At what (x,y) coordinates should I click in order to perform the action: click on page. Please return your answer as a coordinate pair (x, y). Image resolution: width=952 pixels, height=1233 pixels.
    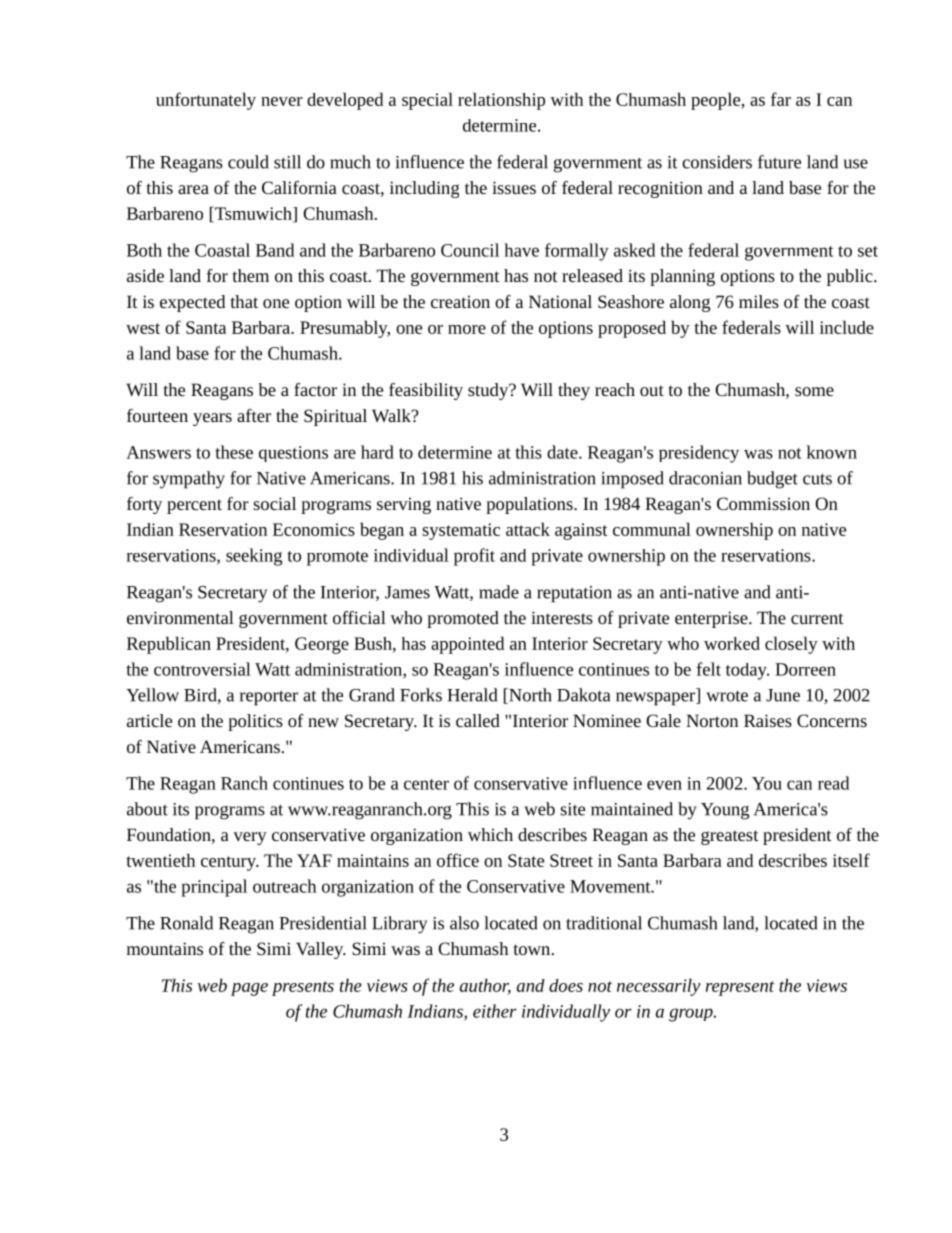
    Looking at the image, I should click on (249, 989).
